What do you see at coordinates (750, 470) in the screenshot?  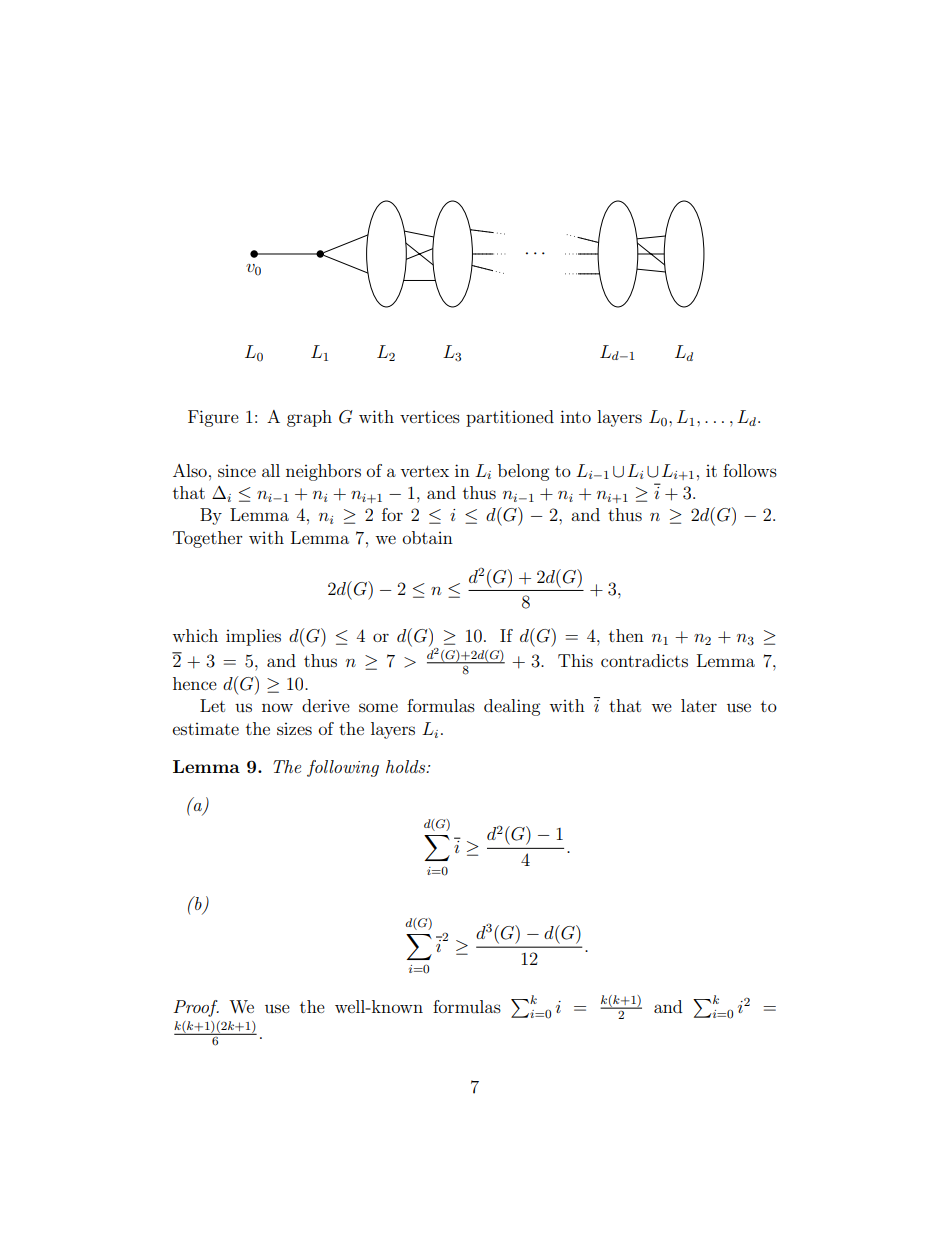 I see `follows` at bounding box center [750, 470].
